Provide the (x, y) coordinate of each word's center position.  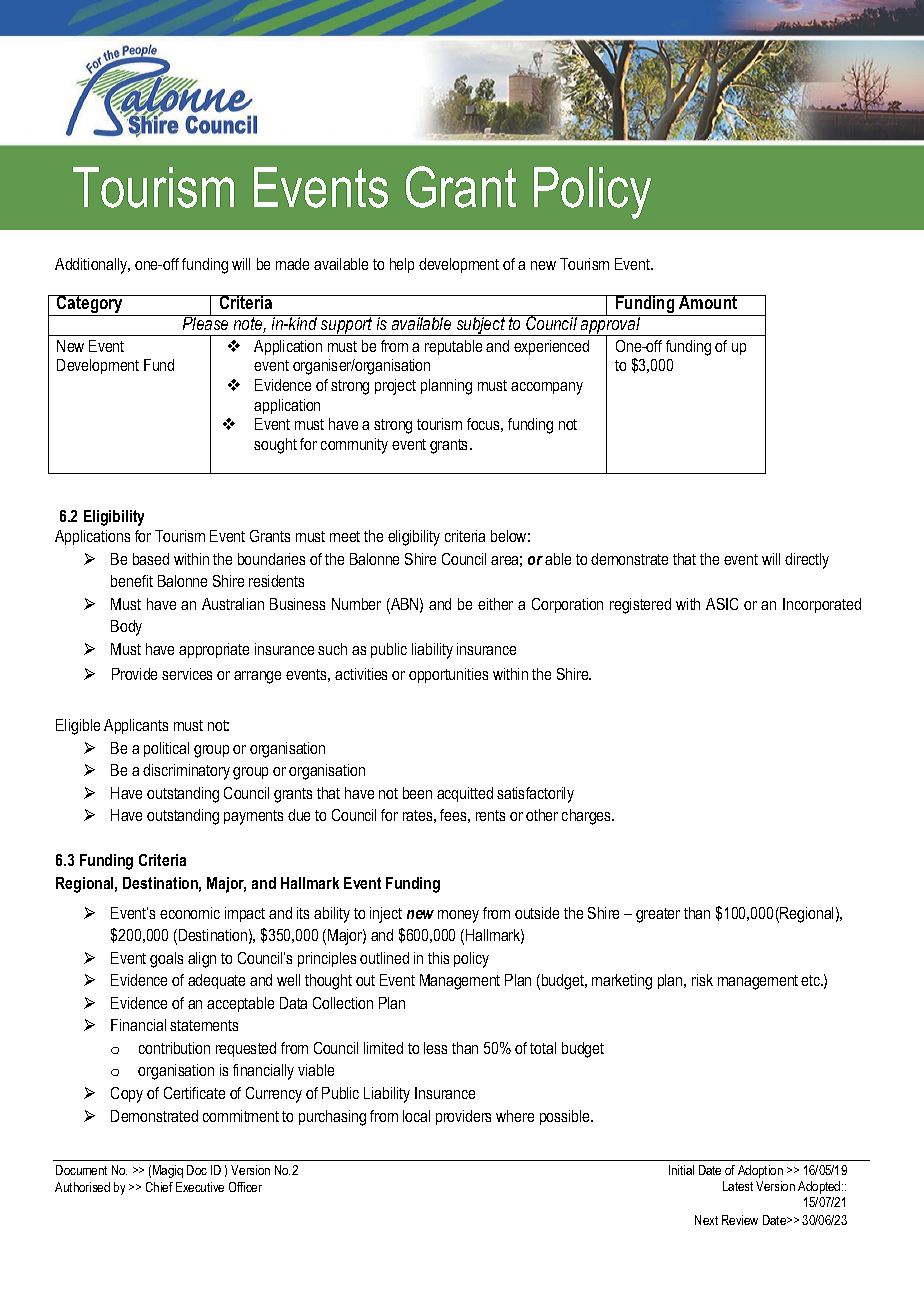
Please (206, 322)
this (438, 958)
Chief (159, 1187)
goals (166, 960)
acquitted (465, 794)
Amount (708, 302)
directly (807, 561)
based (151, 559)
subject (480, 325)
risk (702, 980)
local (416, 1116)
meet (345, 536)
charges (588, 817)
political (166, 749)
